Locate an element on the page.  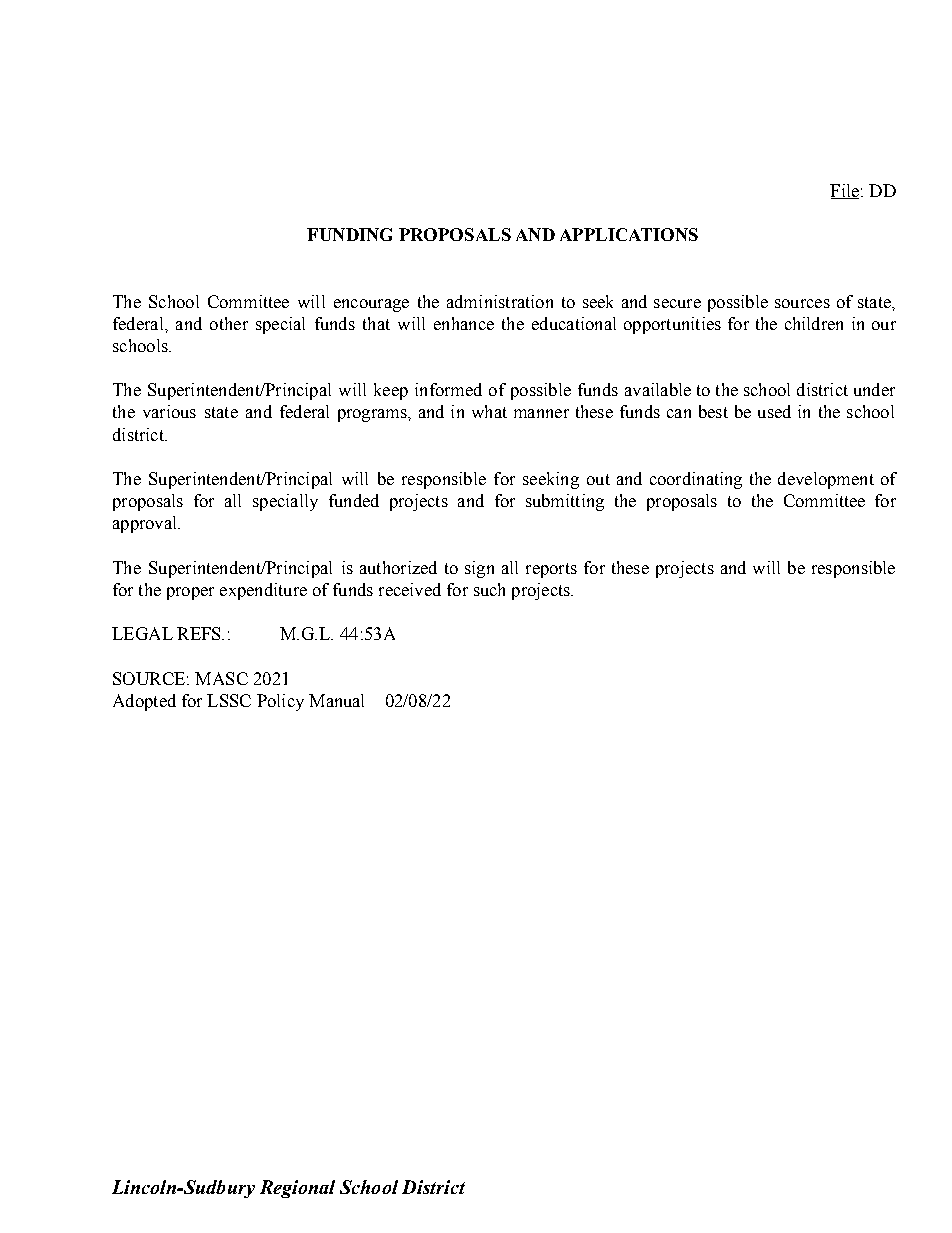
Manual is located at coordinates (336, 700).
